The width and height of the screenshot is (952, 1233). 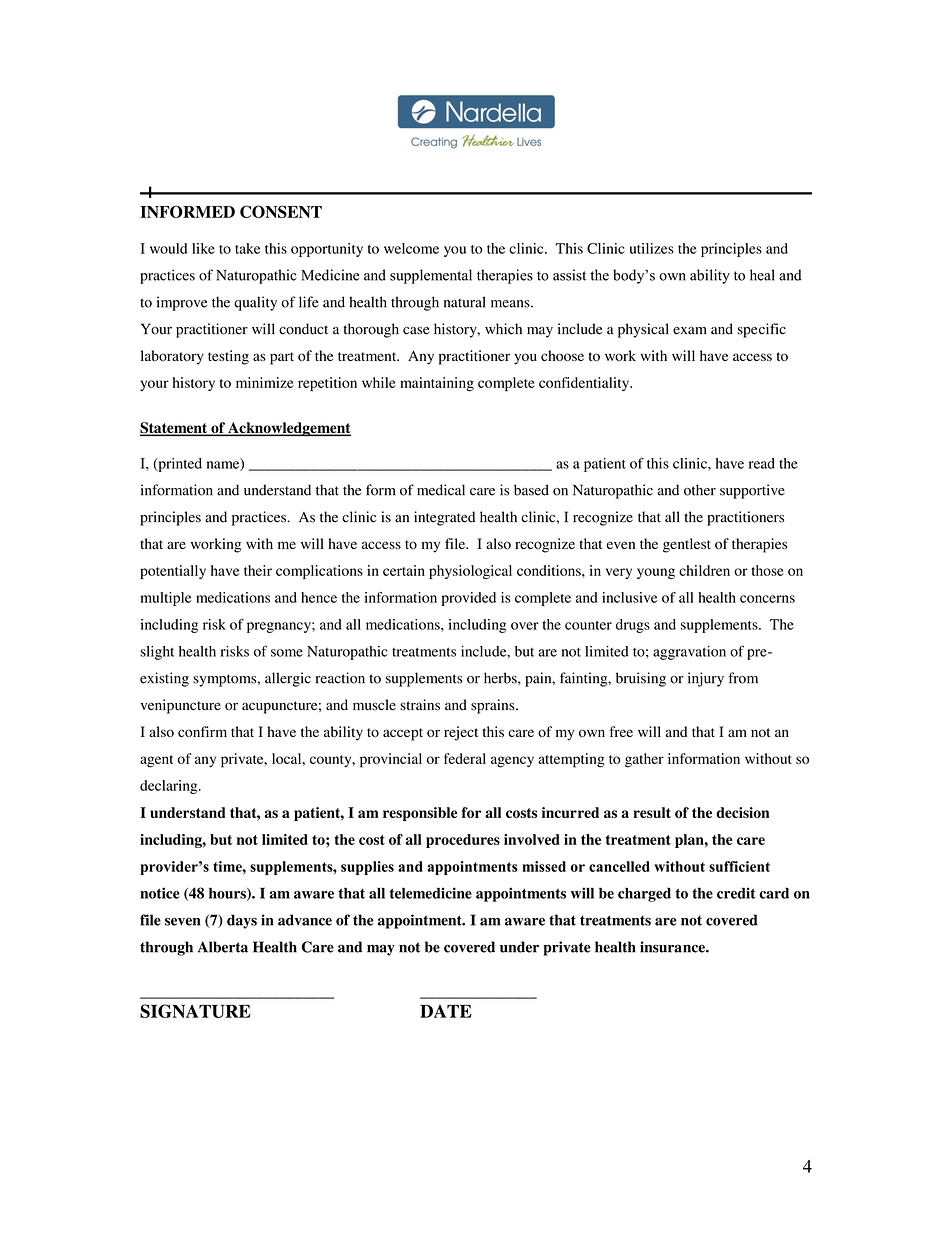 I want to click on decision, so click(x=743, y=812).
